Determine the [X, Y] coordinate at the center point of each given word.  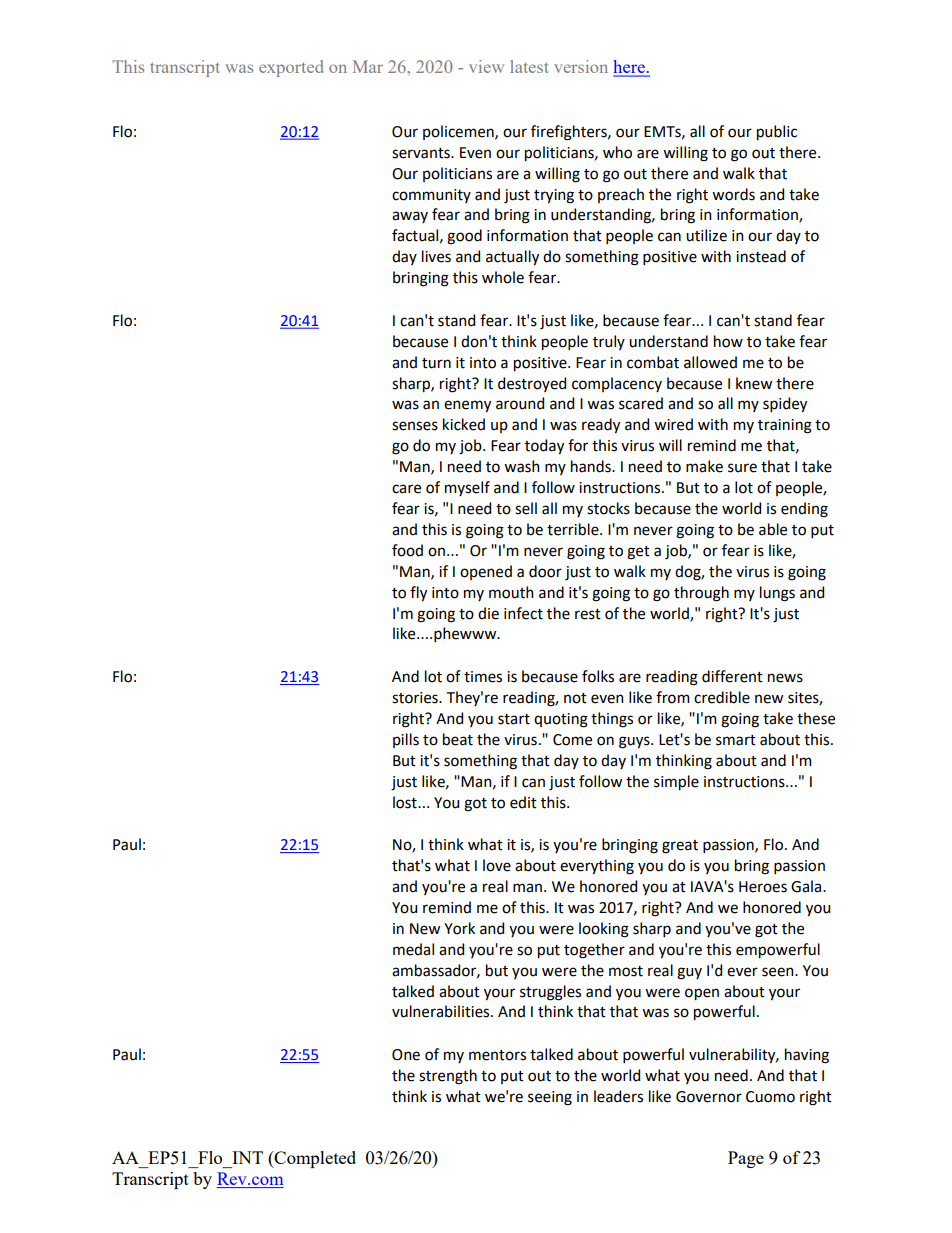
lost [406, 802]
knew [754, 383]
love [497, 865]
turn [436, 363]
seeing [550, 1098]
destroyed [532, 384]
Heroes [763, 887]
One [406, 1055]
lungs [777, 594]
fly [418, 594]
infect [523, 613]
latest [529, 66]
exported [291, 68]
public [777, 133]
